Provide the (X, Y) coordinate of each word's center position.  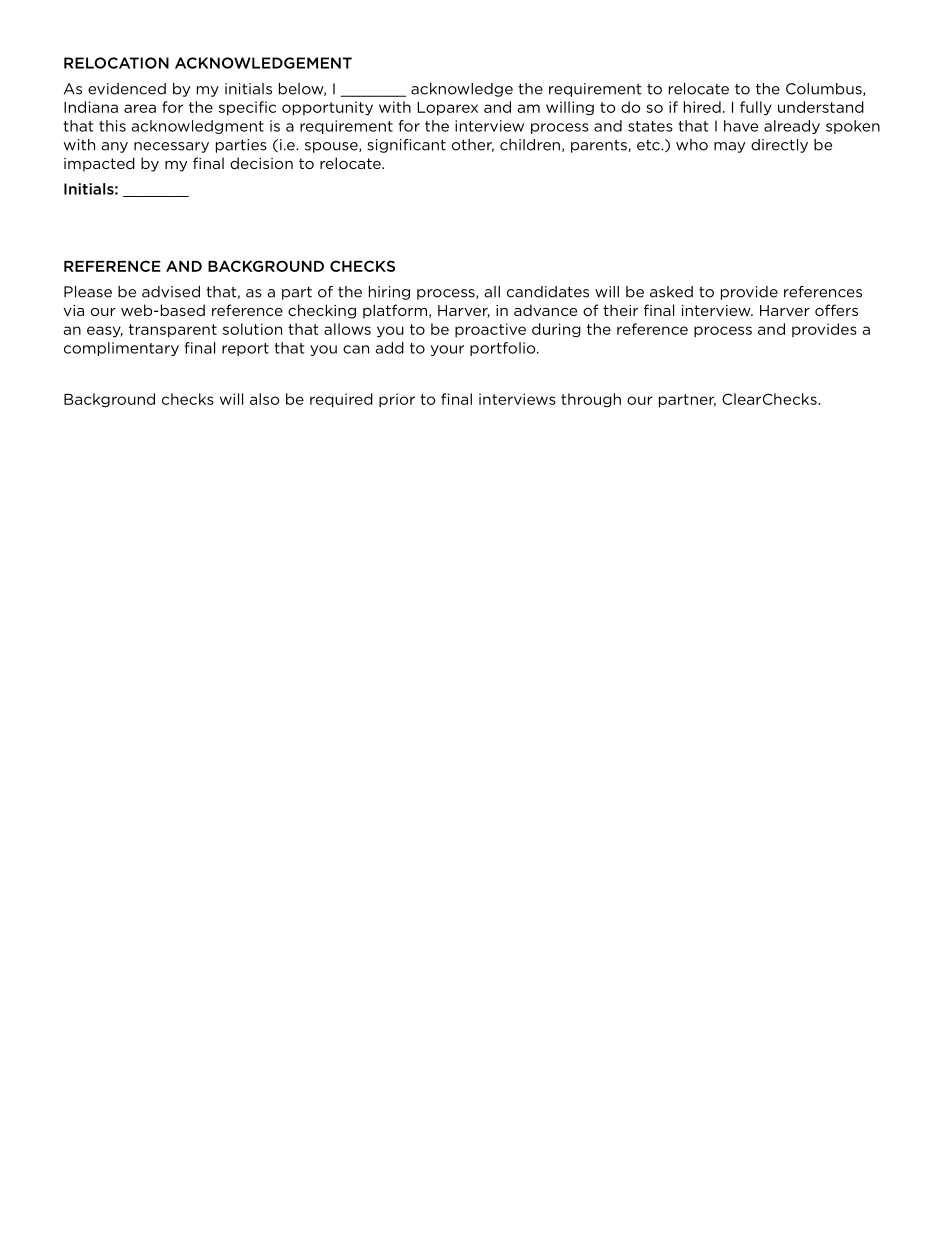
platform (395, 311)
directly (779, 146)
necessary (171, 147)
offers (836, 310)
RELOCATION (116, 63)
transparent (173, 331)
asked (671, 292)
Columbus (825, 89)
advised (171, 292)
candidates (548, 292)
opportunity (327, 108)
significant (406, 146)
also (264, 399)
